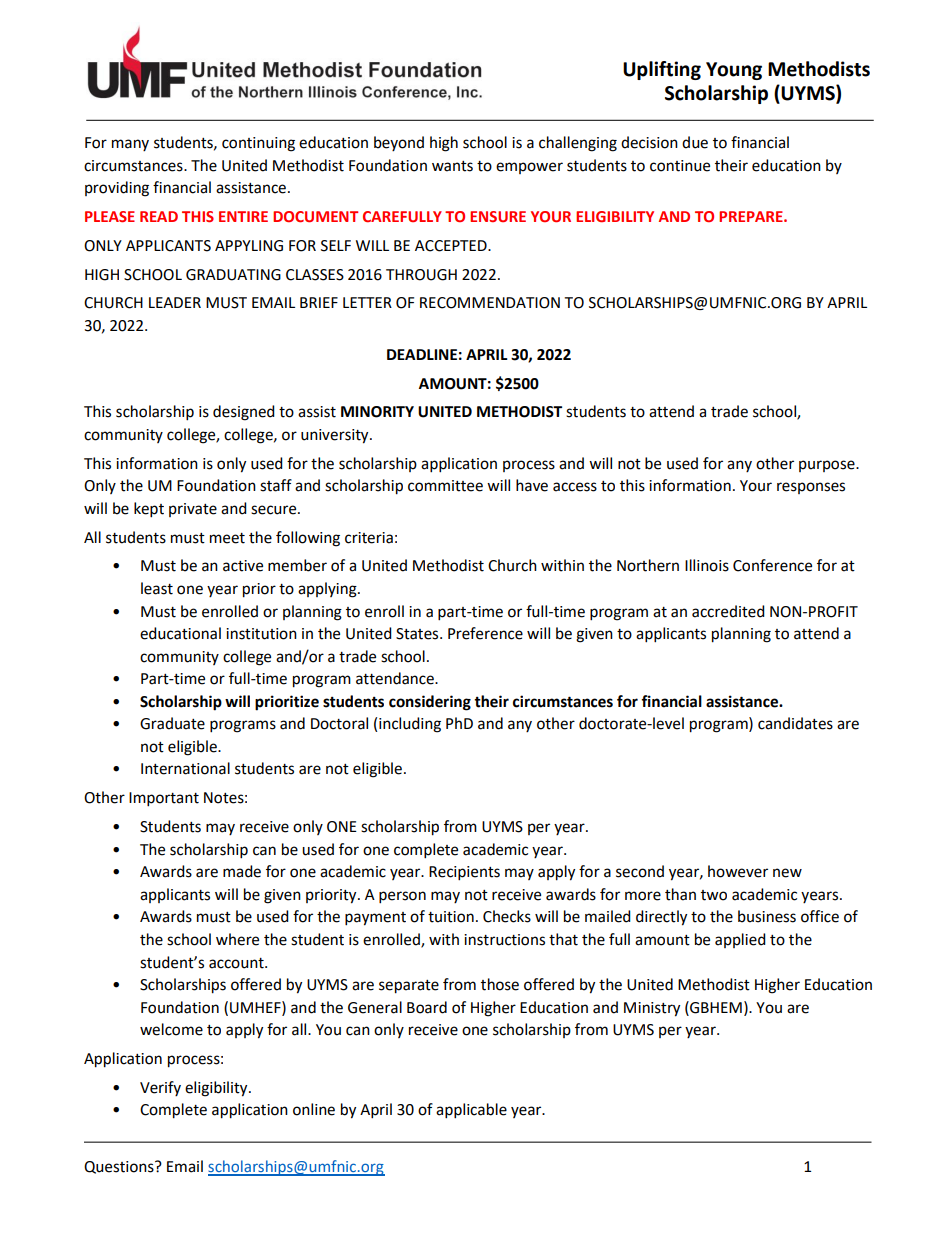 The height and width of the screenshot is (1233, 952). What do you see at coordinates (160, 1088) in the screenshot?
I see `Verify` at bounding box center [160, 1088].
